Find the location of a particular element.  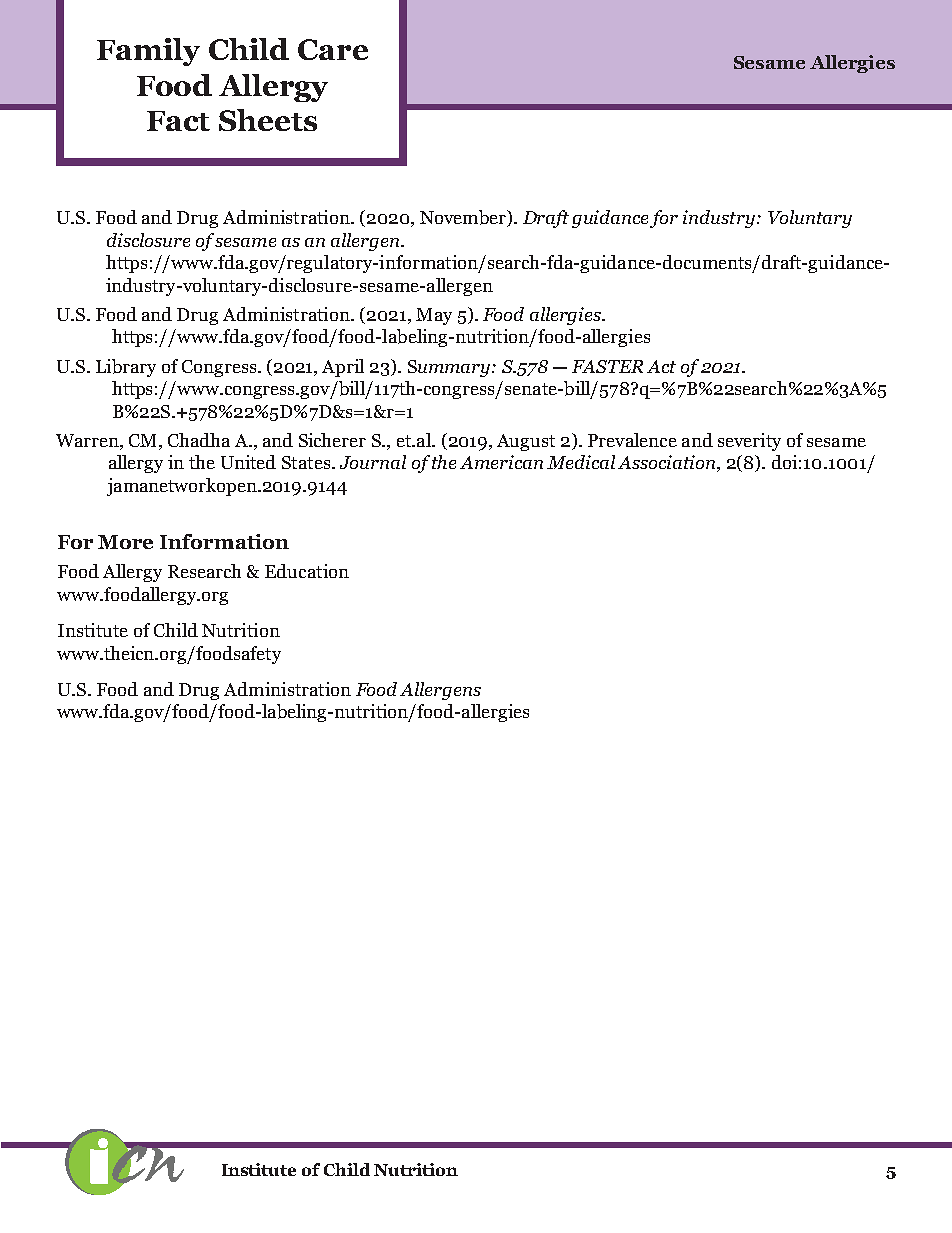

Sheets is located at coordinates (268, 120).
